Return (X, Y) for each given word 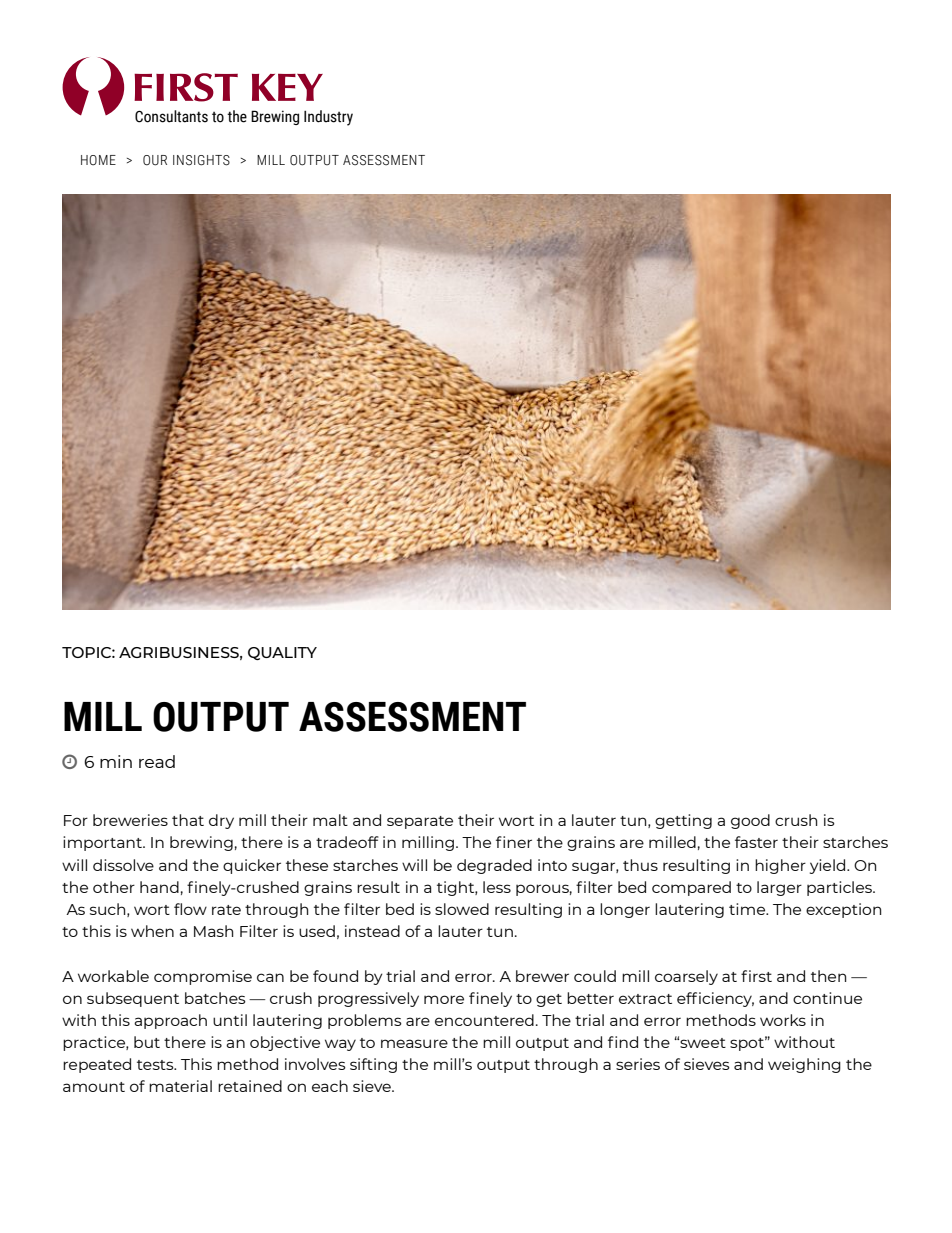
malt (330, 820)
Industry (328, 118)
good (750, 821)
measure (414, 1043)
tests (156, 1065)
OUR (155, 160)
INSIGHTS (201, 160)
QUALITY (282, 653)
